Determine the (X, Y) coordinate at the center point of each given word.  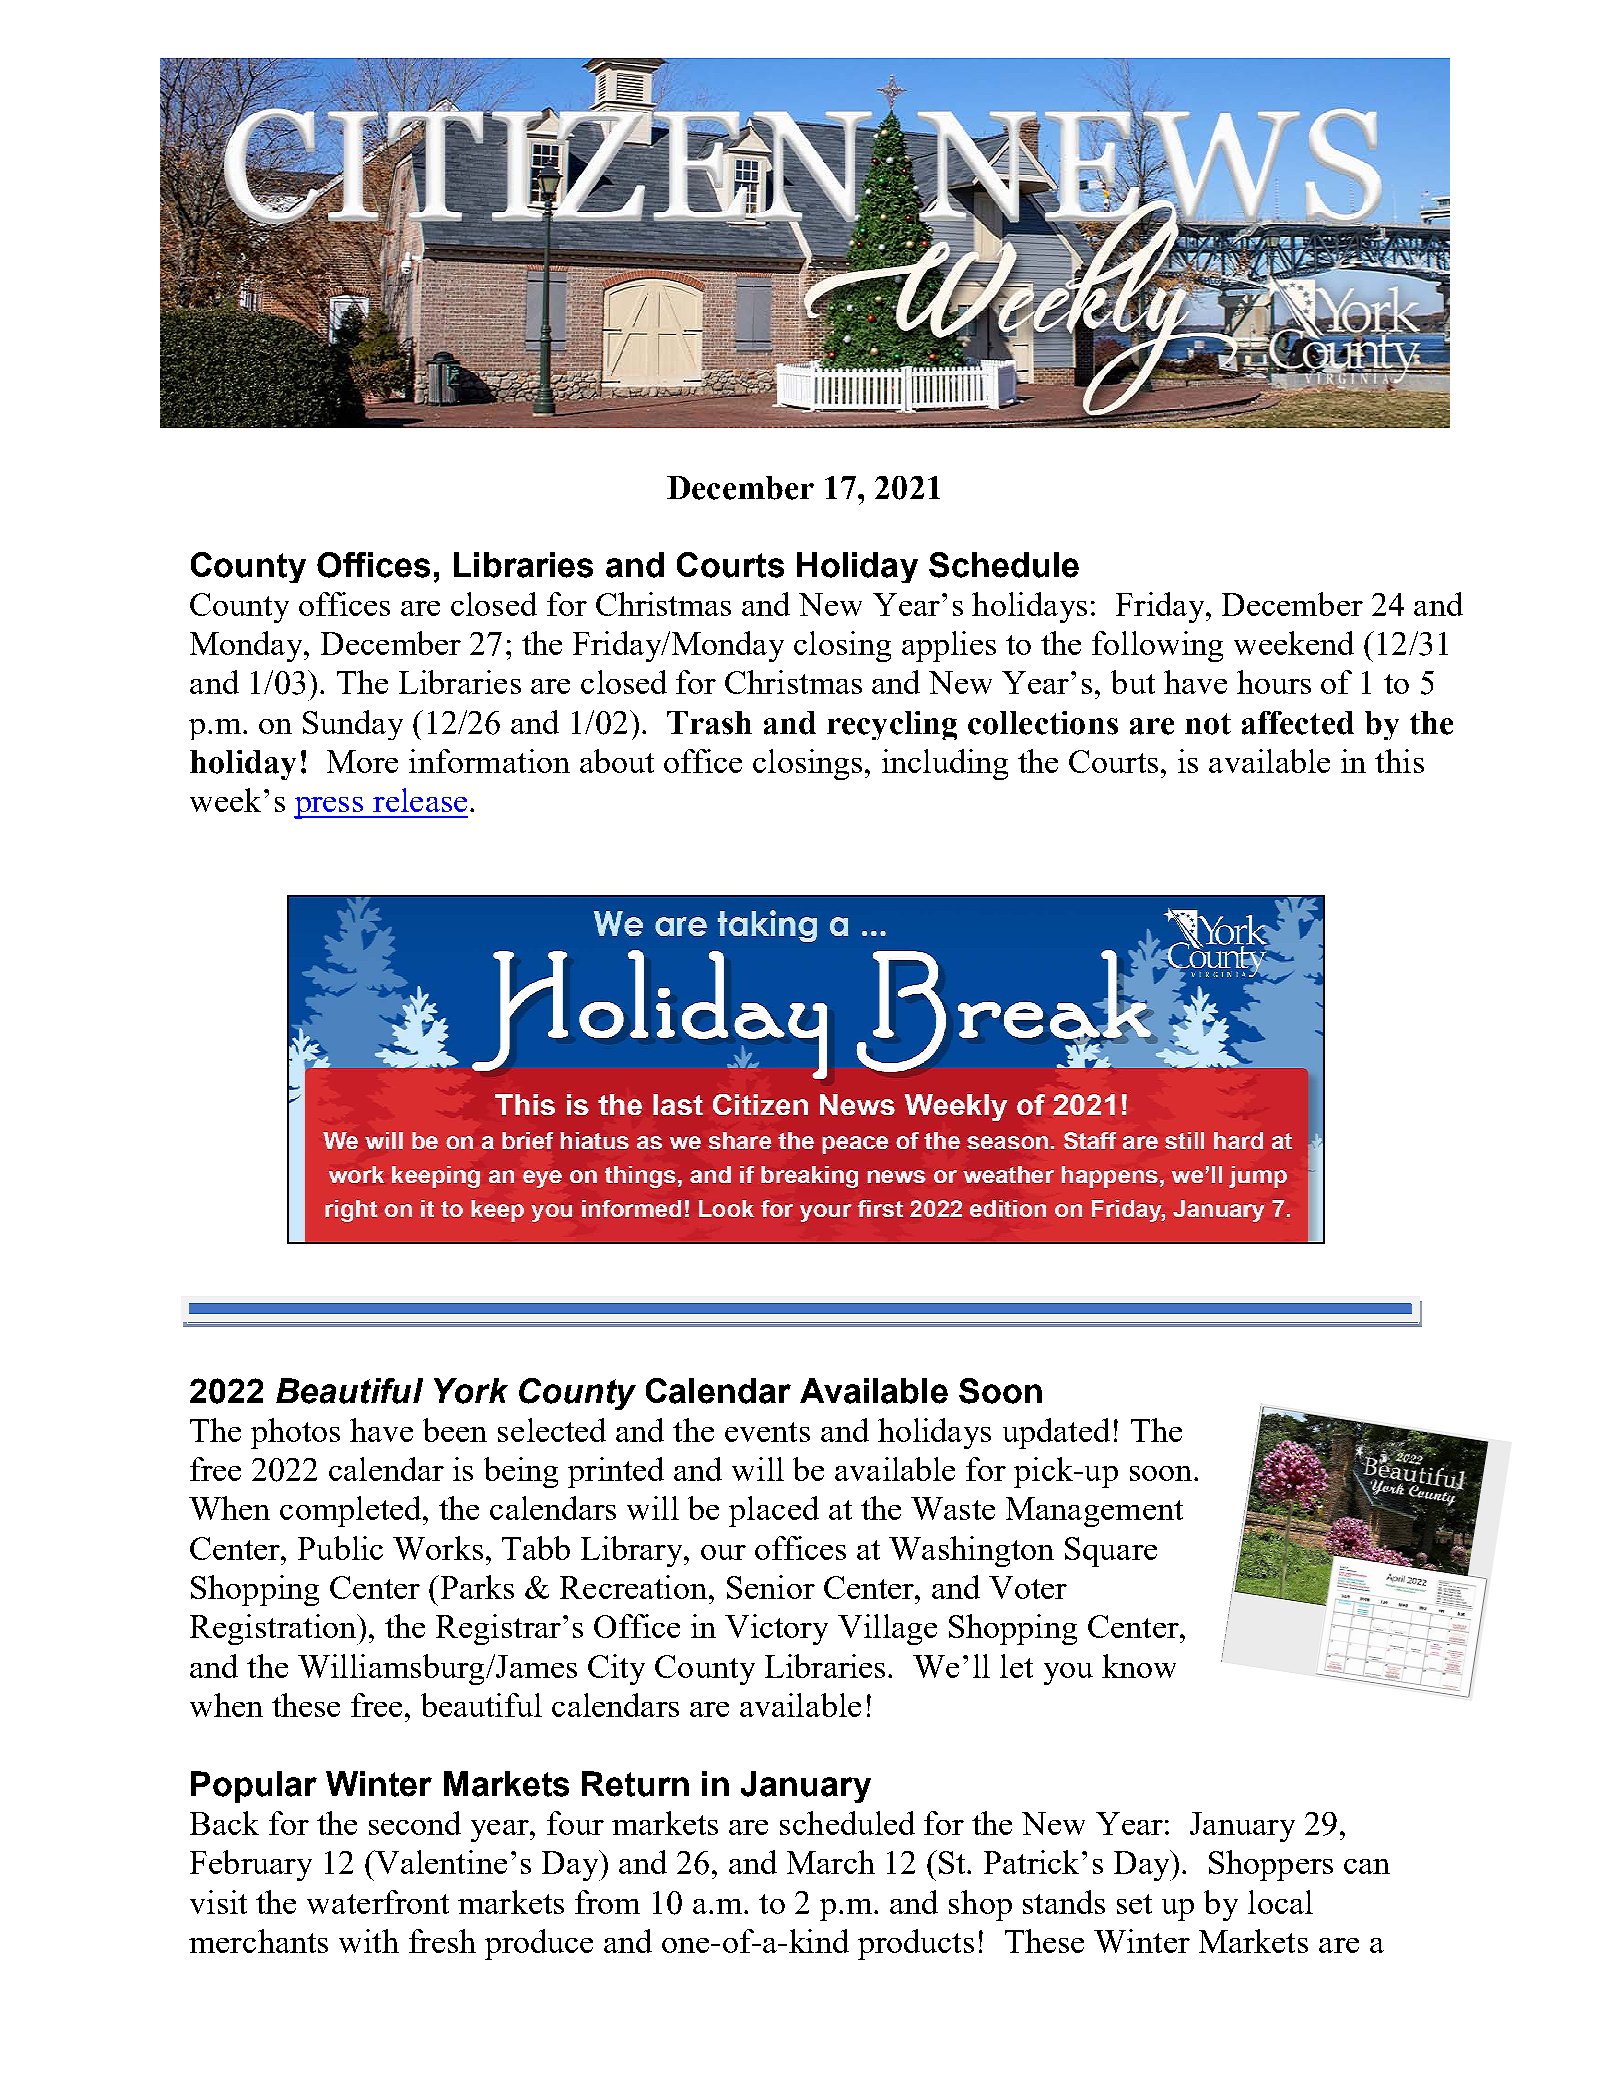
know (1139, 1666)
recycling (892, 725)
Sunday (353, 725)
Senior (771, 1587)
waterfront (378, 1902)
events (767, 1432)
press (330, 808)
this (1399, 761)
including (945, 764)
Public (340, 1548)
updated (1056, 1433)
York (471, 1391)
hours (1274, 682)
